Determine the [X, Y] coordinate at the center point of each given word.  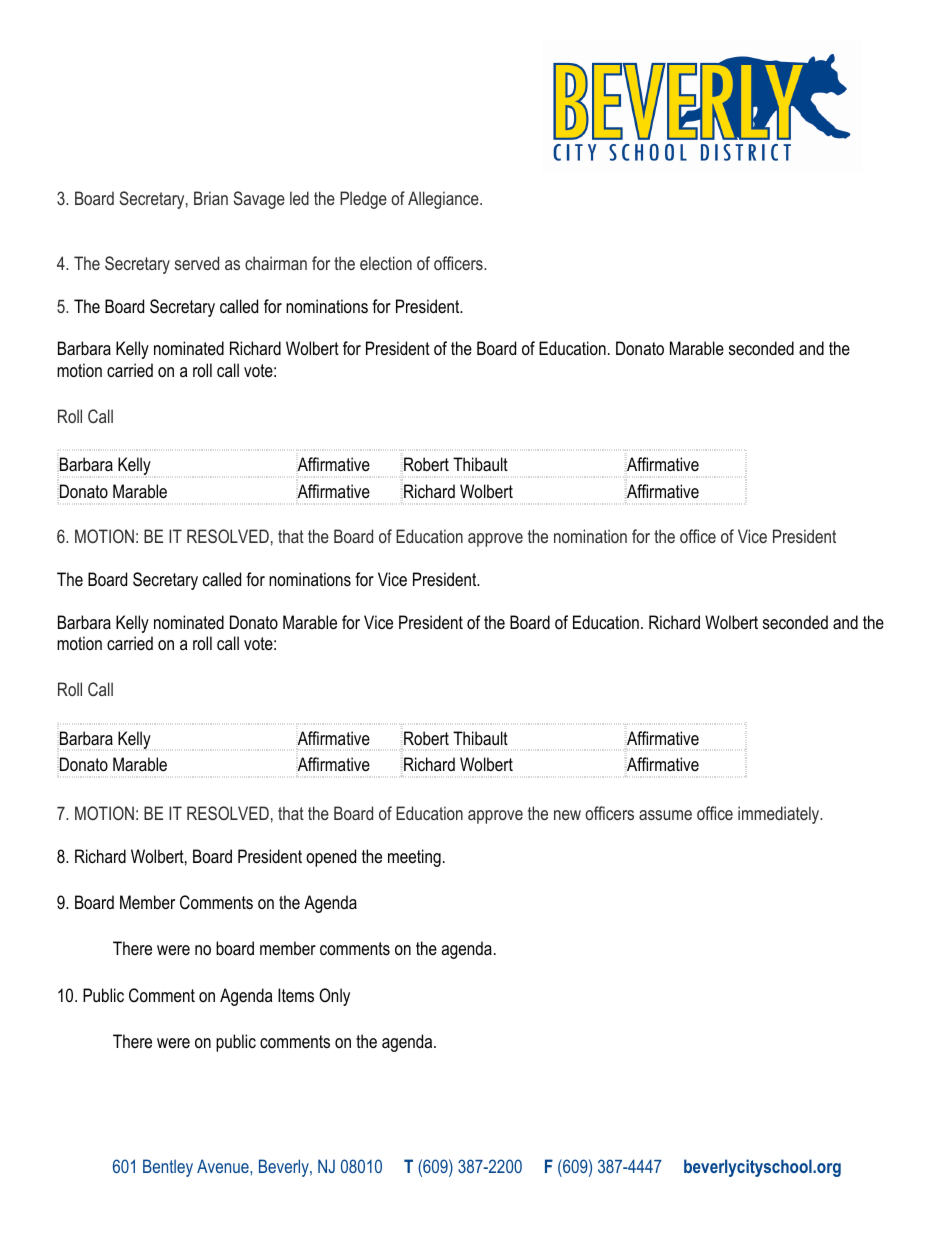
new [567, 815]
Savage [259, 200]
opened [331, 858]
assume [665, 815]
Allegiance [444, 200]
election [386, 263]
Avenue [224, 1166]
